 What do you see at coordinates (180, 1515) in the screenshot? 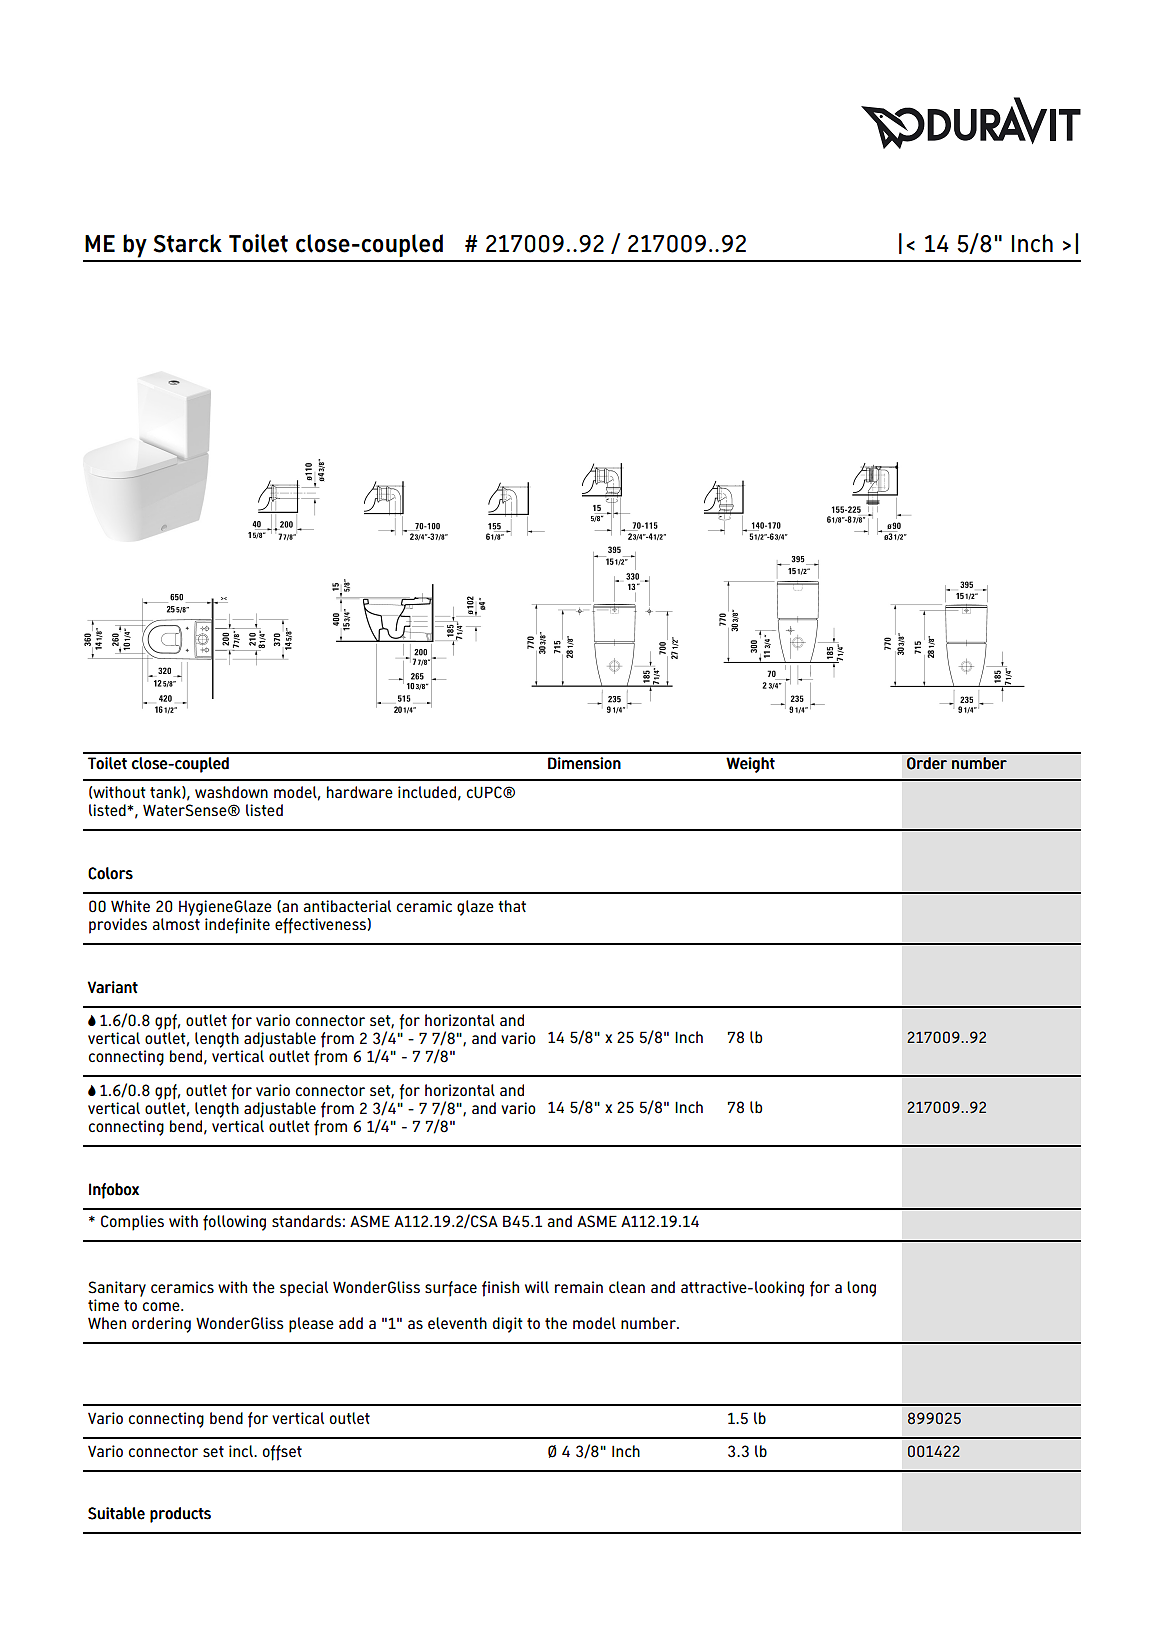
I see `products` at bounding box center [180, 1515].
